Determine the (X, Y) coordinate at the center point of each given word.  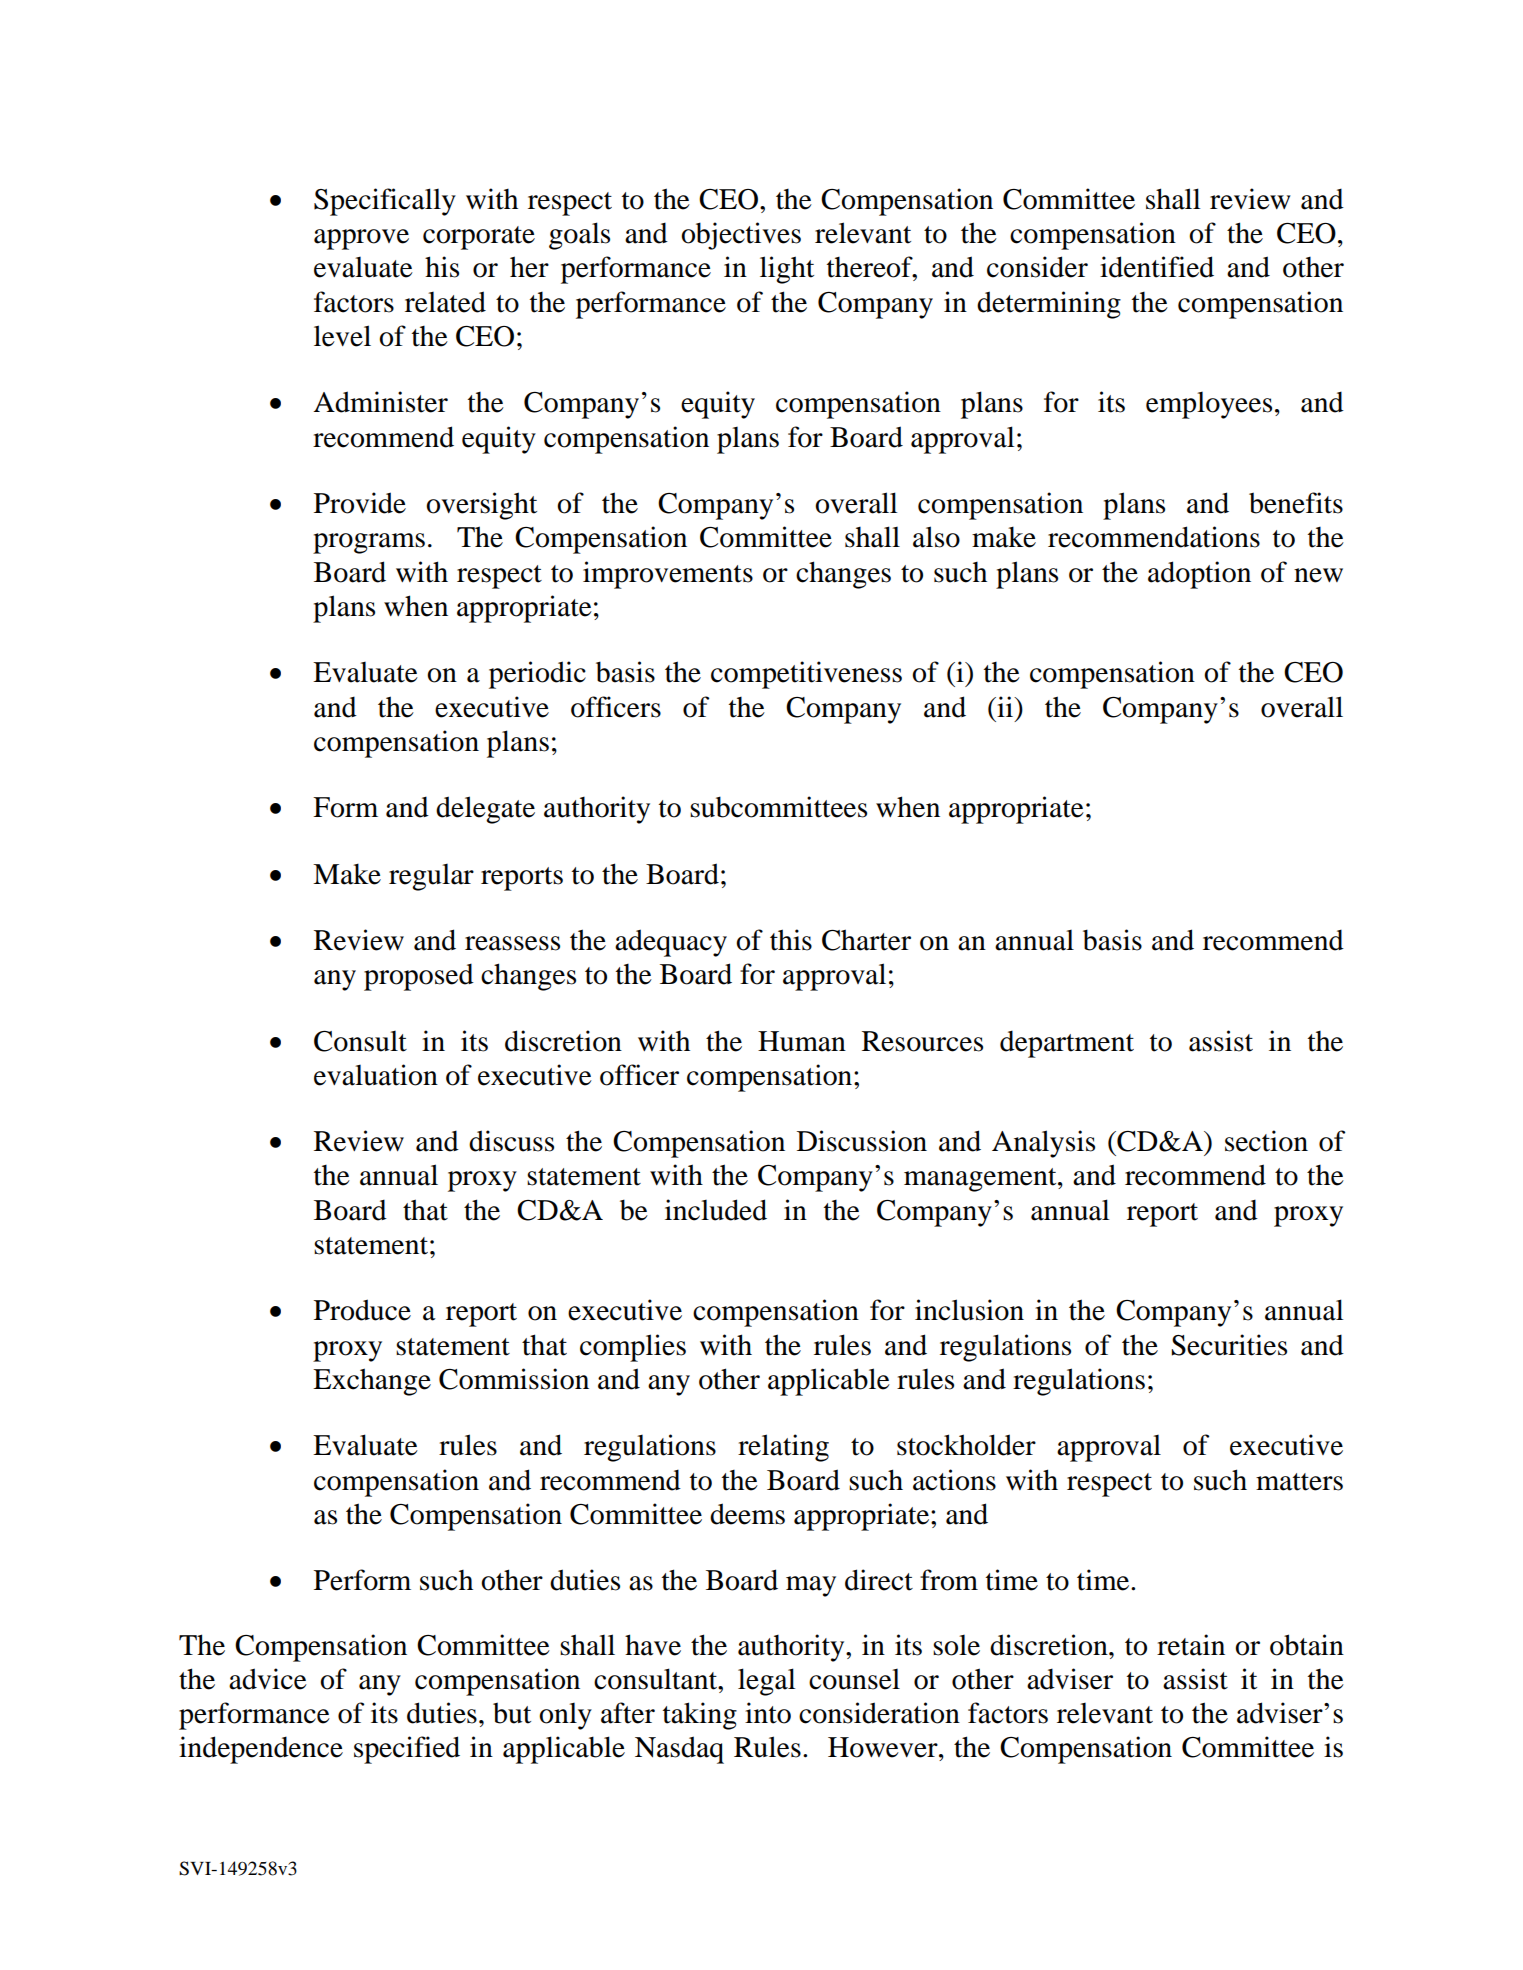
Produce (362, 1310)
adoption (1199, 575)
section (1266, 1141)
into (768, 1713)
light (787, 270)
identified (1157, 267)
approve (361, 239)
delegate (485, 810)
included (716, 1210)
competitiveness (806, 675)
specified (407, 1750)
